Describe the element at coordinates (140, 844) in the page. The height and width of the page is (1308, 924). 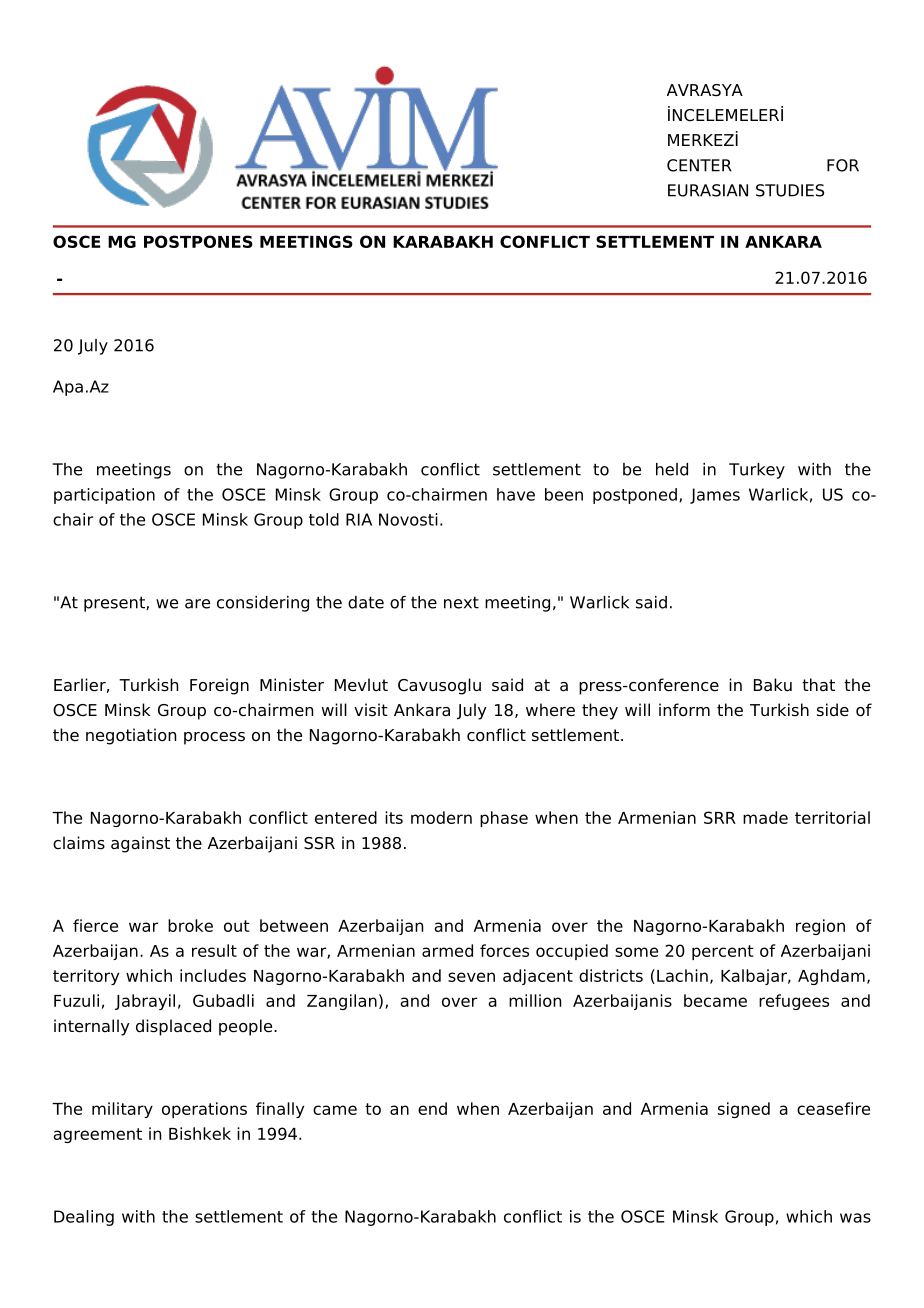
I see `against` at that location.
